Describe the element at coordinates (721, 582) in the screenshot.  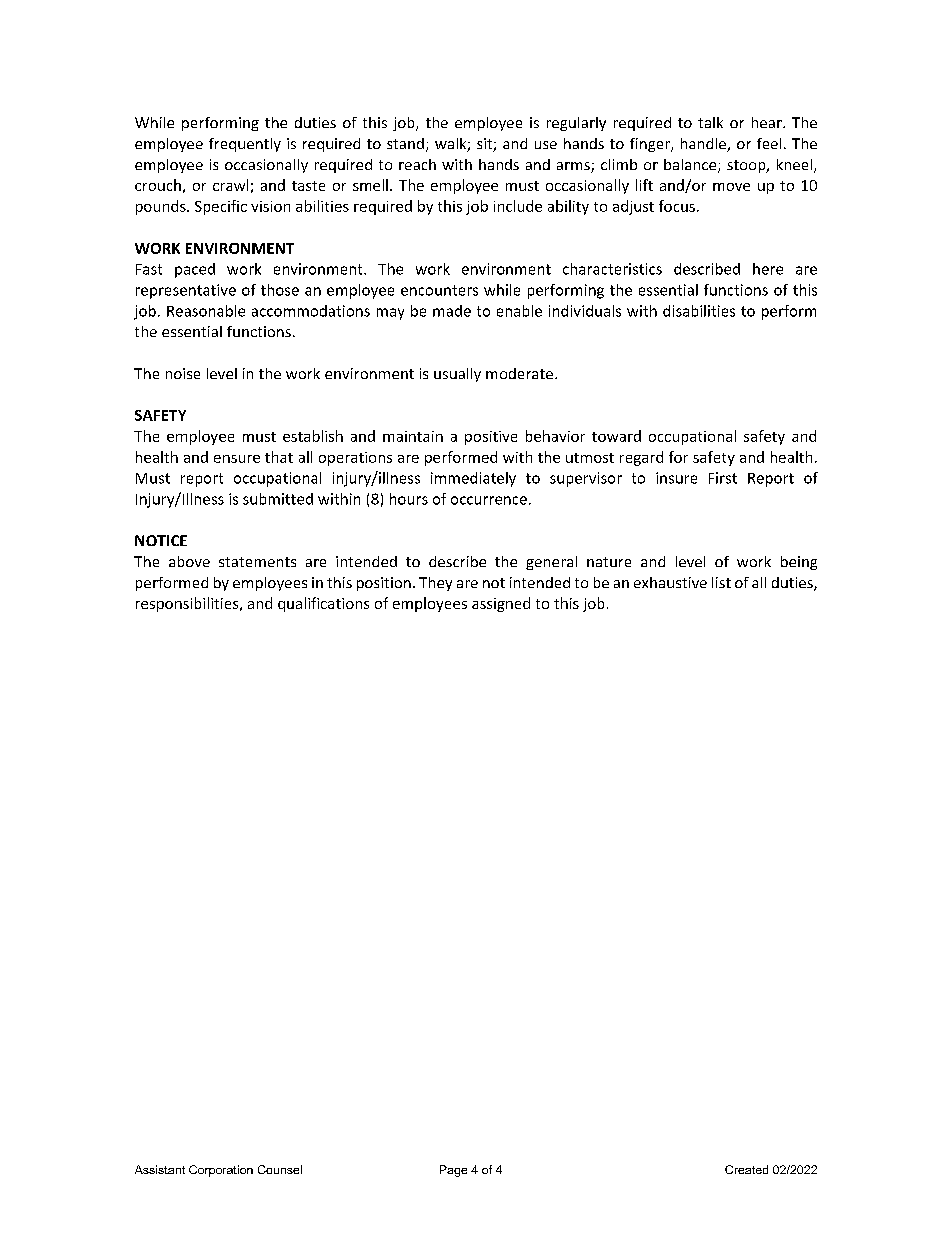
I see `list` at that location.
